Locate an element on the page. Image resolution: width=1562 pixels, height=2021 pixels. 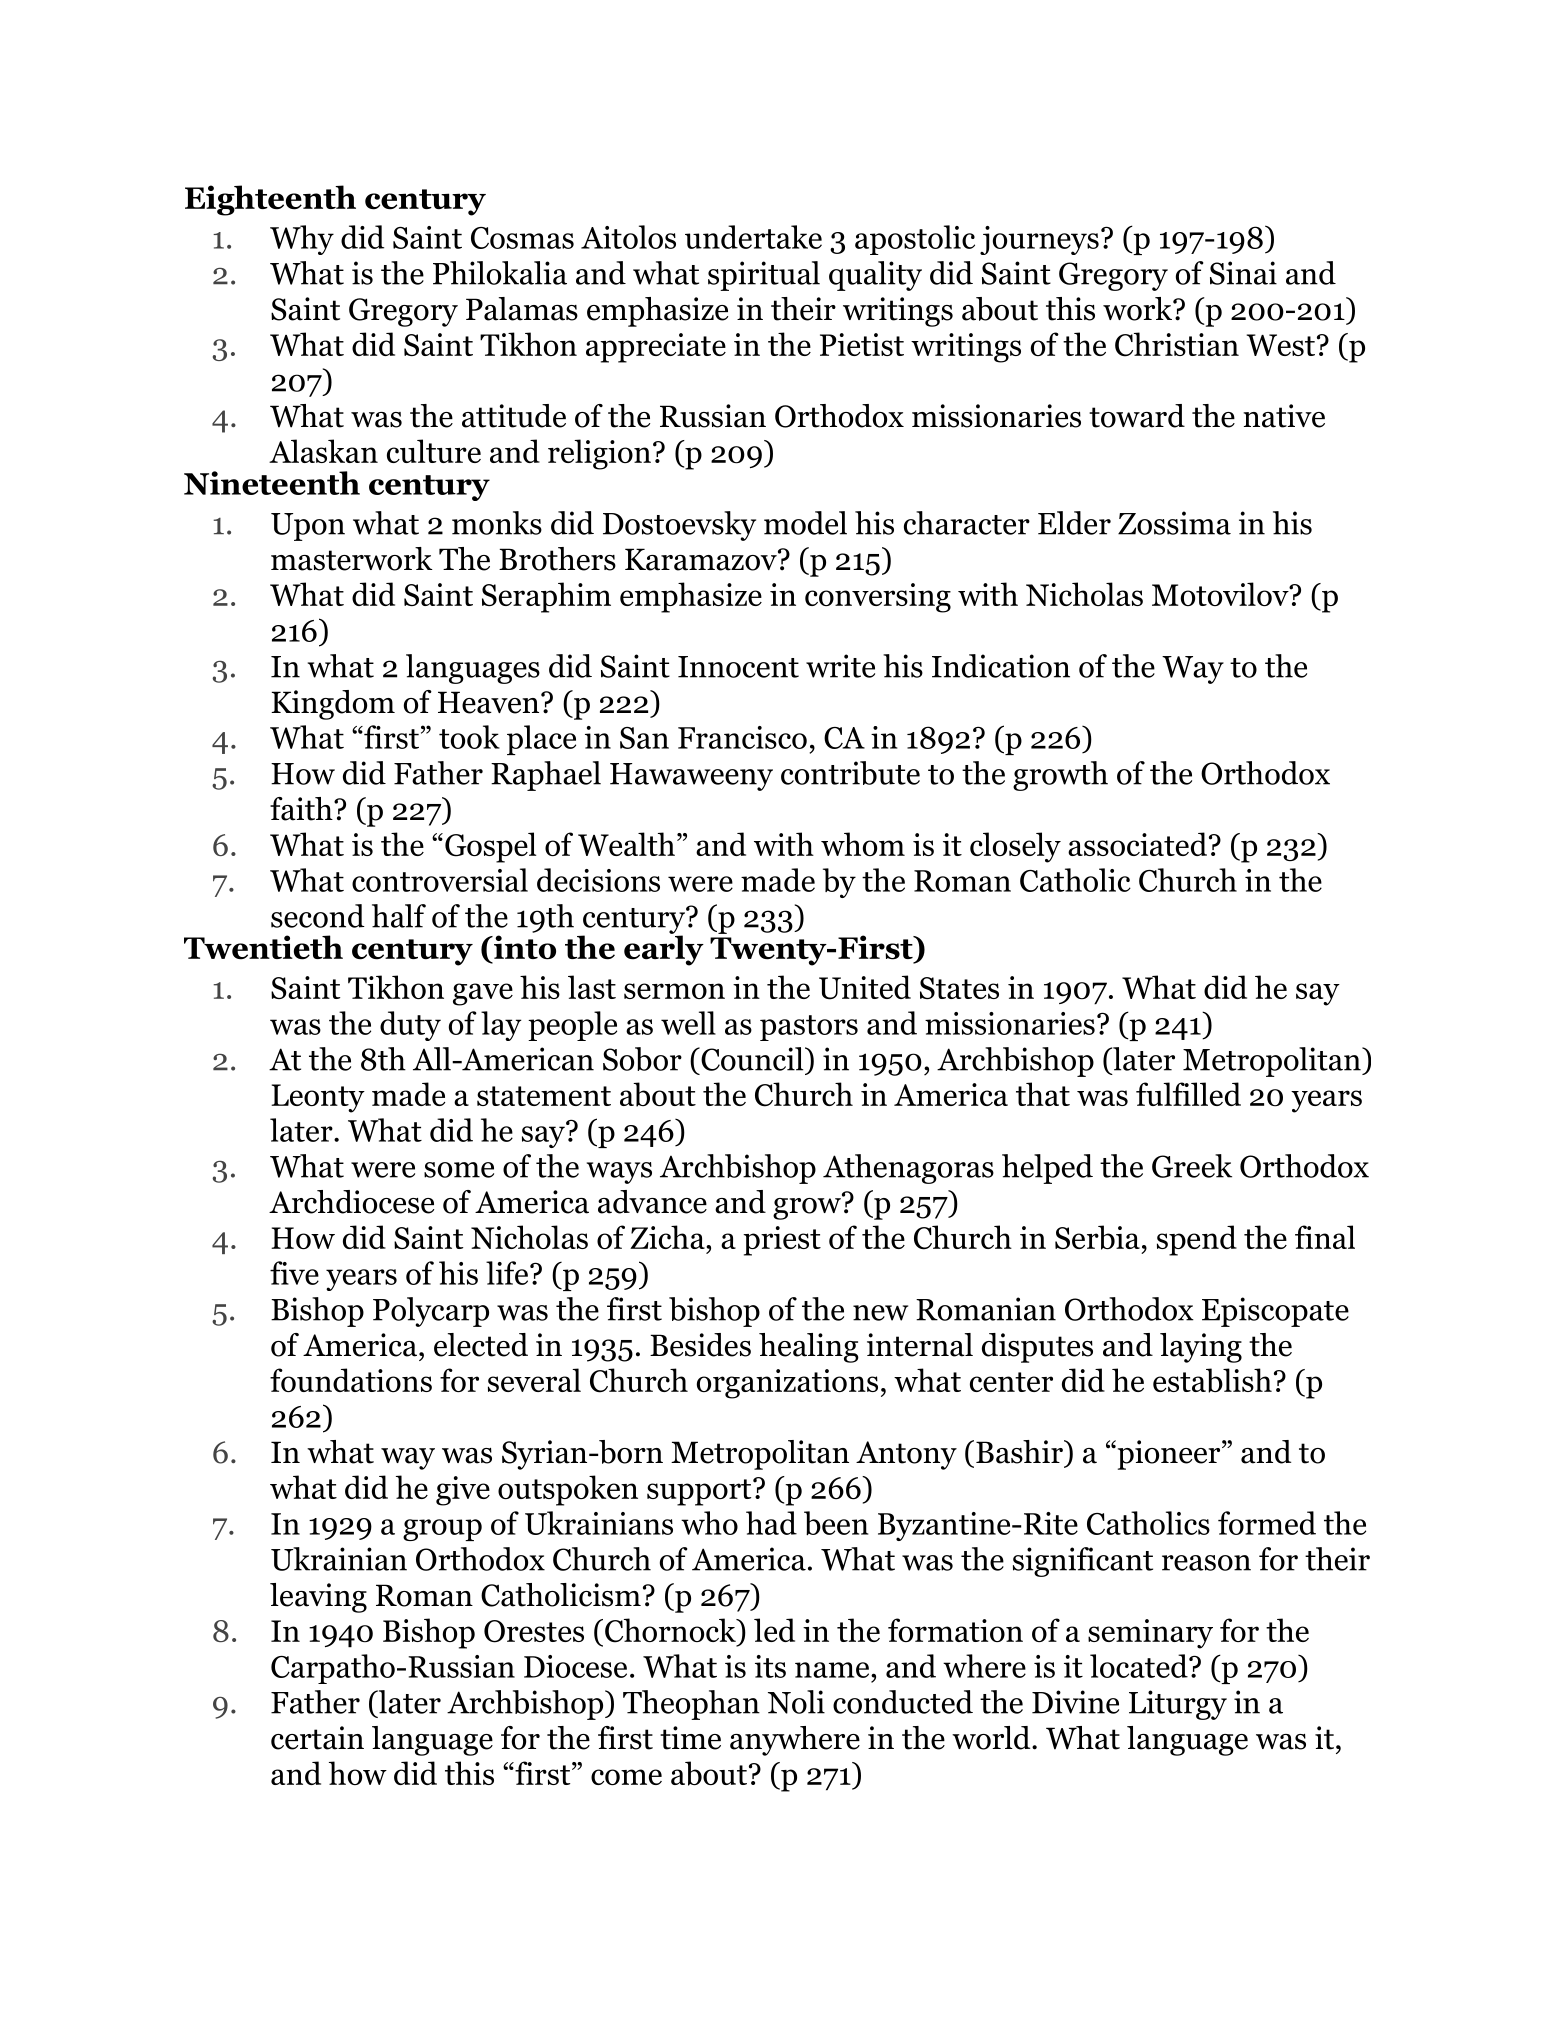
certain is located at coordinates (317, 1738).
